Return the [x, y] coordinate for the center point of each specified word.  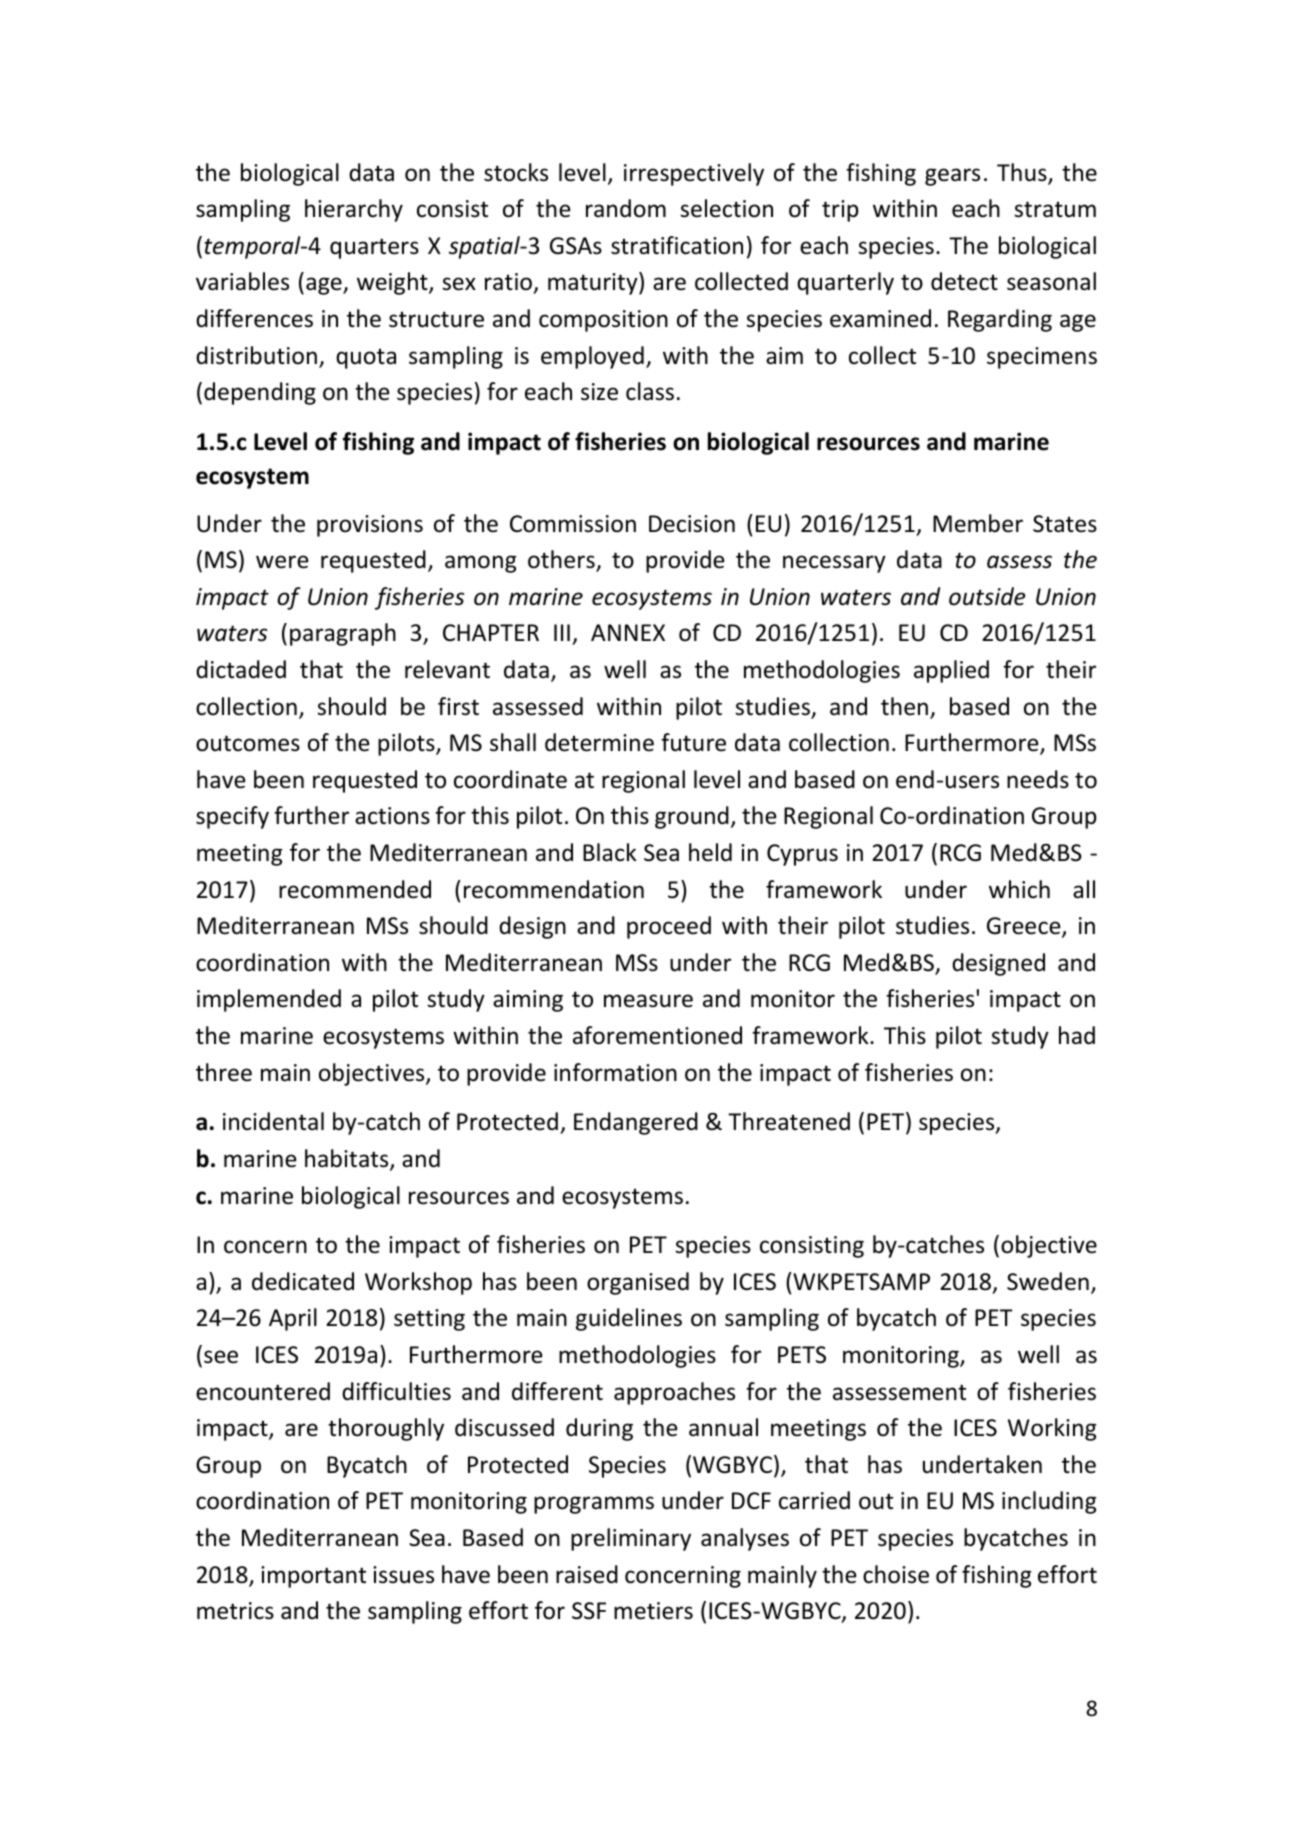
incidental [273, 1121]
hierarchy [354, 210]
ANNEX [628, 632]
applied [951, 671]
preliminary [631, 1539]
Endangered [636, 1123]
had [1077, 1035]
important [313, 1577]
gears [952, 177]
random [626, 208]
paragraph [343, 634]
